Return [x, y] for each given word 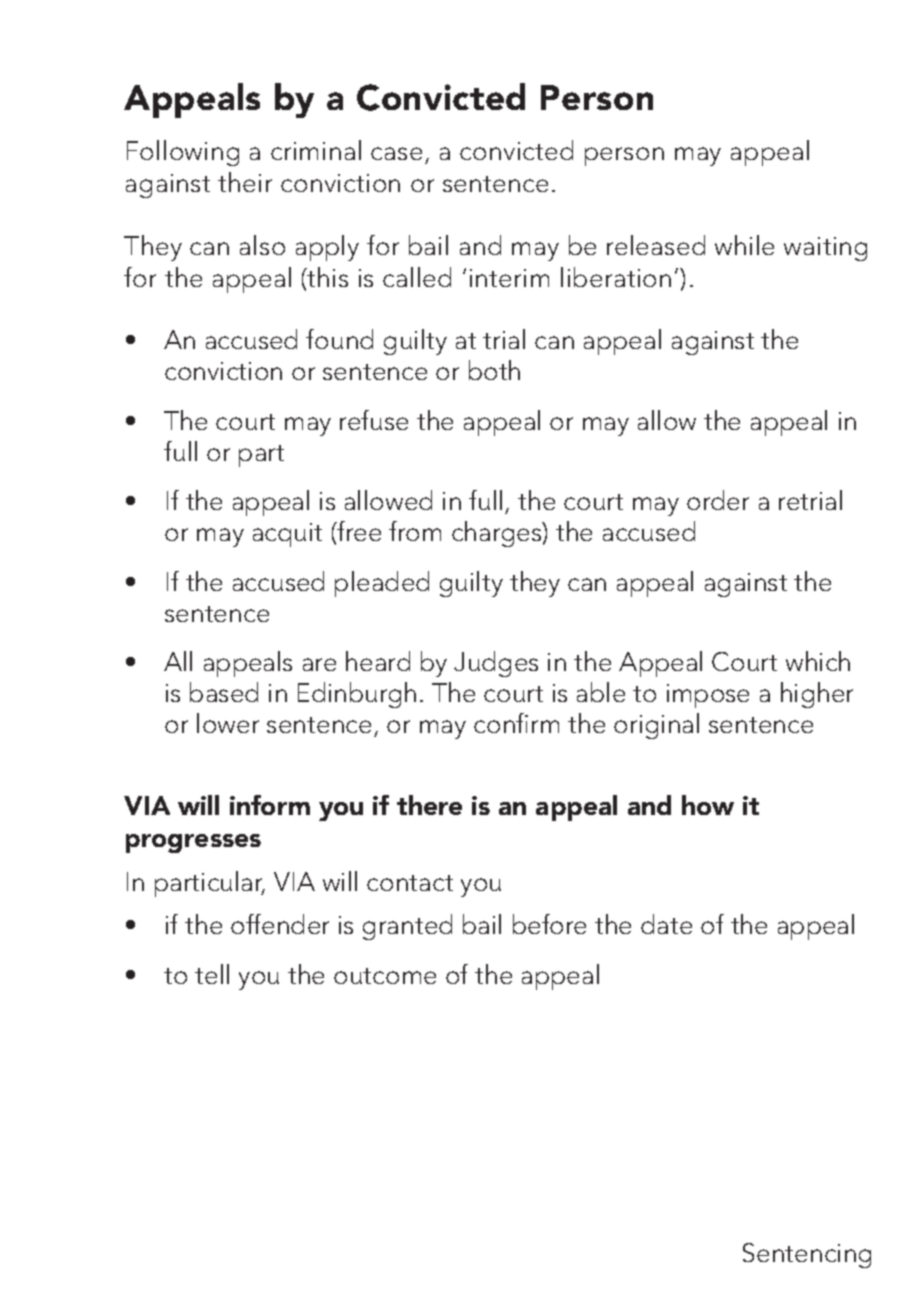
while [744, 245]
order [718, 500]
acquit [287, 535]
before [549, 924]
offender [280, 924]
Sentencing [807, 1255]
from [415, 531]
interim [509, 278]
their [245, 182]
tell [212, 974]
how [708, 805]
